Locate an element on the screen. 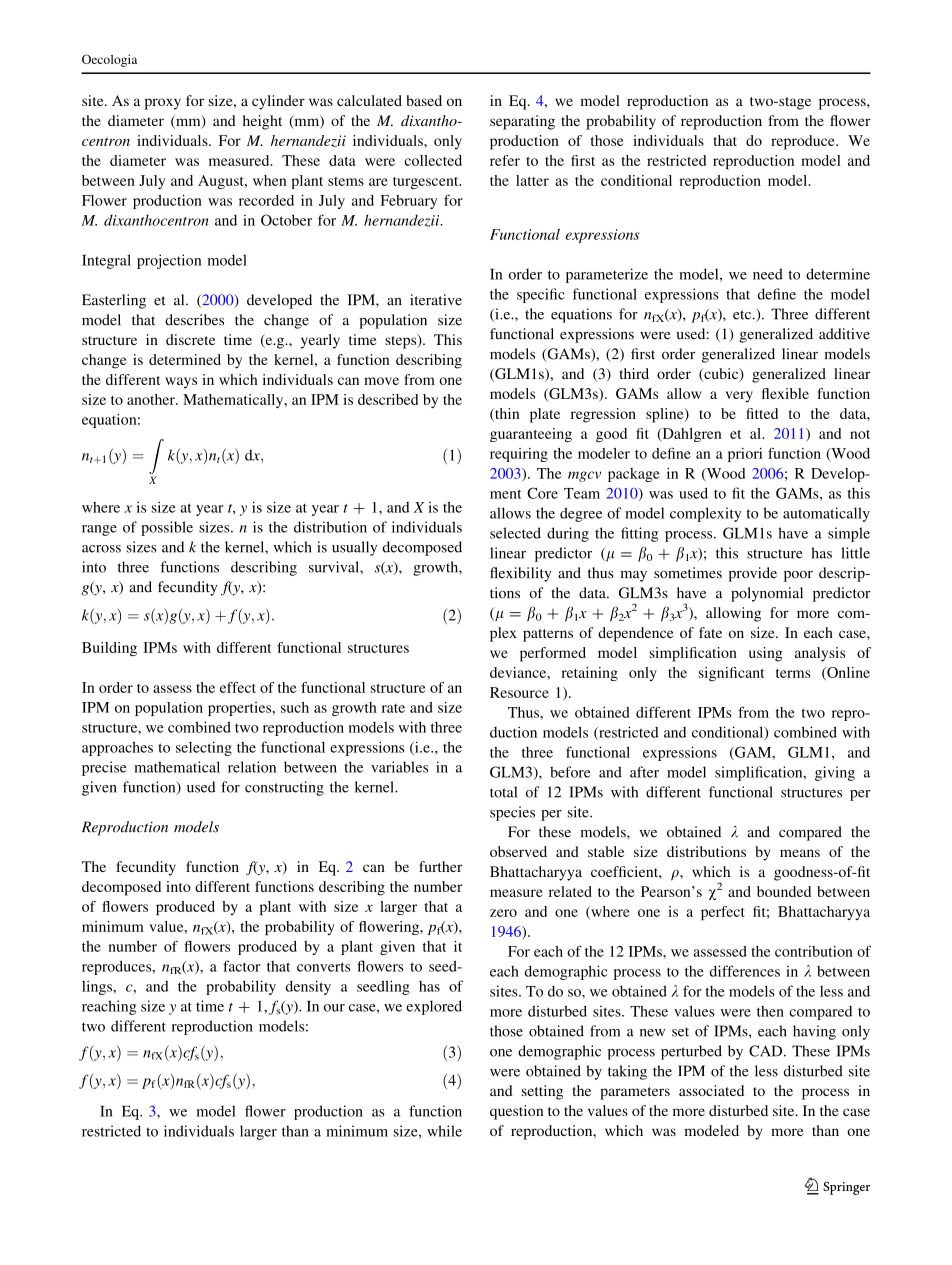 This screenshot has height=1265, width=952. discrete is located at coordinates (190, 339).
